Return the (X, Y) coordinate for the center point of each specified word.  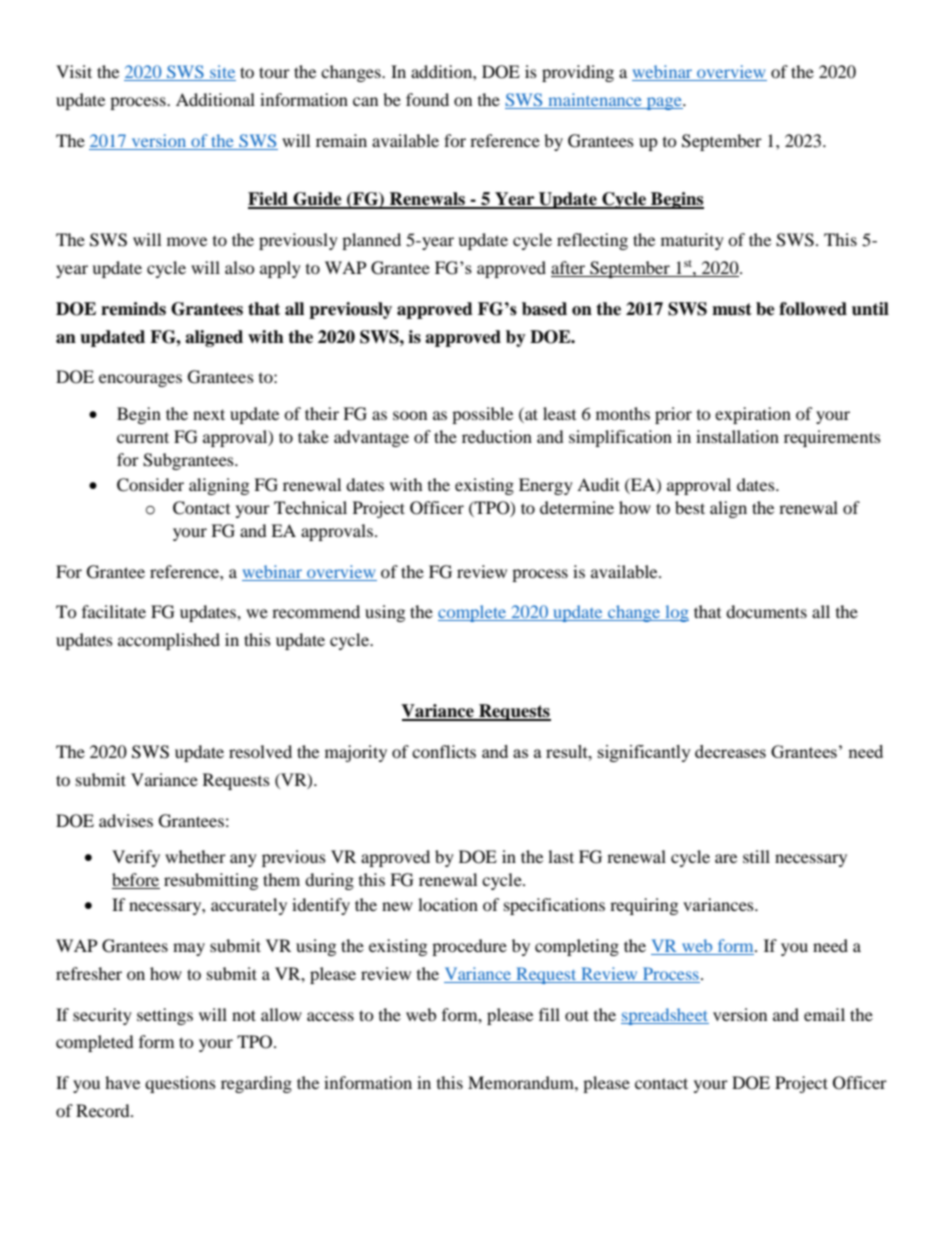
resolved (260, 751)
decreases (730, 751)
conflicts (444, 751)
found (427, 99)
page (664, 103)
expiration (753, 415)
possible (482, 415)
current (143, 437)
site (222, 73)
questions (180, 1084)
